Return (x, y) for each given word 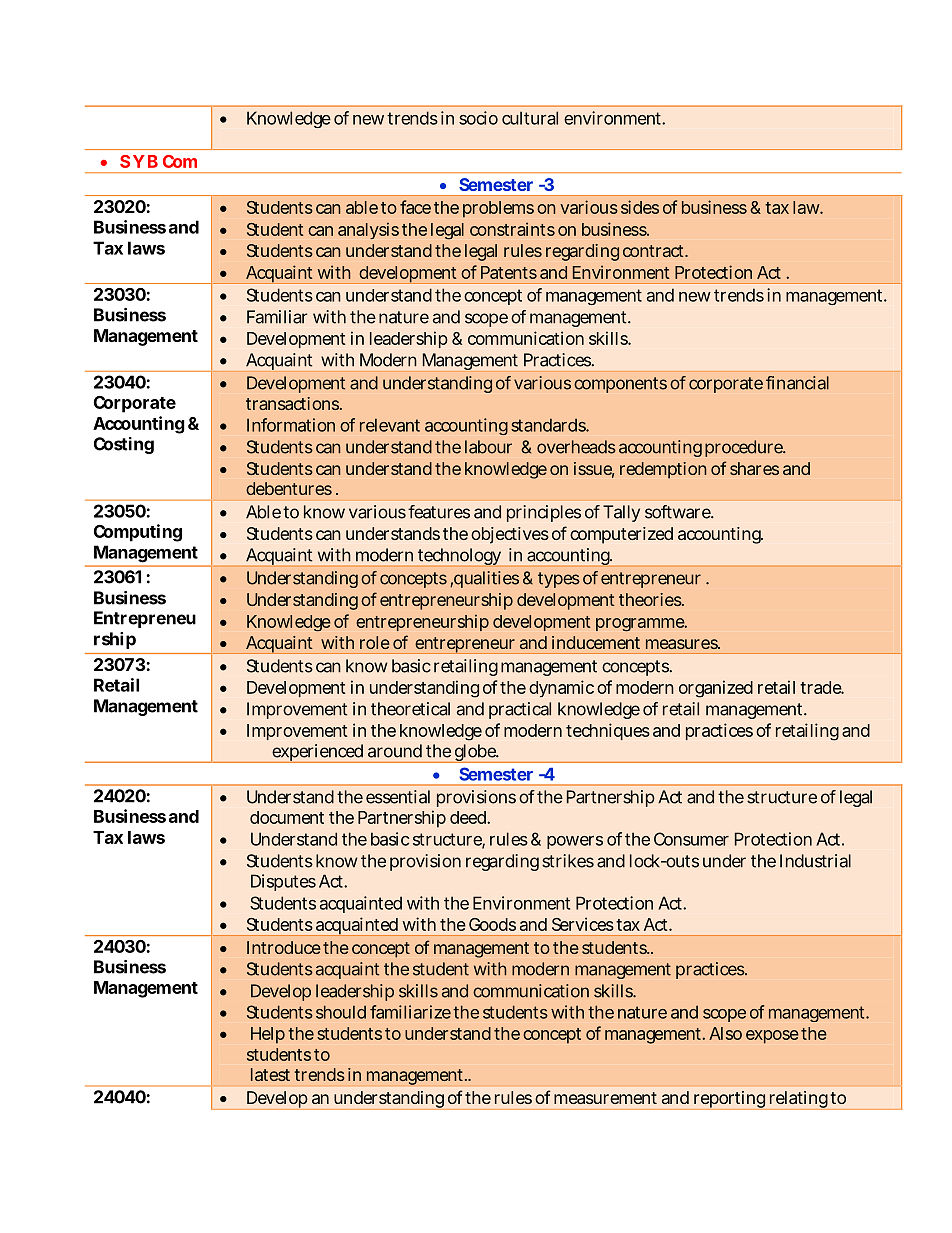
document (287, 817)
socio (478, 118)
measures (683, 644)
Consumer (691, 839)
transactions (294, 403)
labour (488, 447)
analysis (368, 230)
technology (459, 556)
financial (797, 383)
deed (469, 817)
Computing (138, 533)
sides (640, 207)
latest (270, 1074)
